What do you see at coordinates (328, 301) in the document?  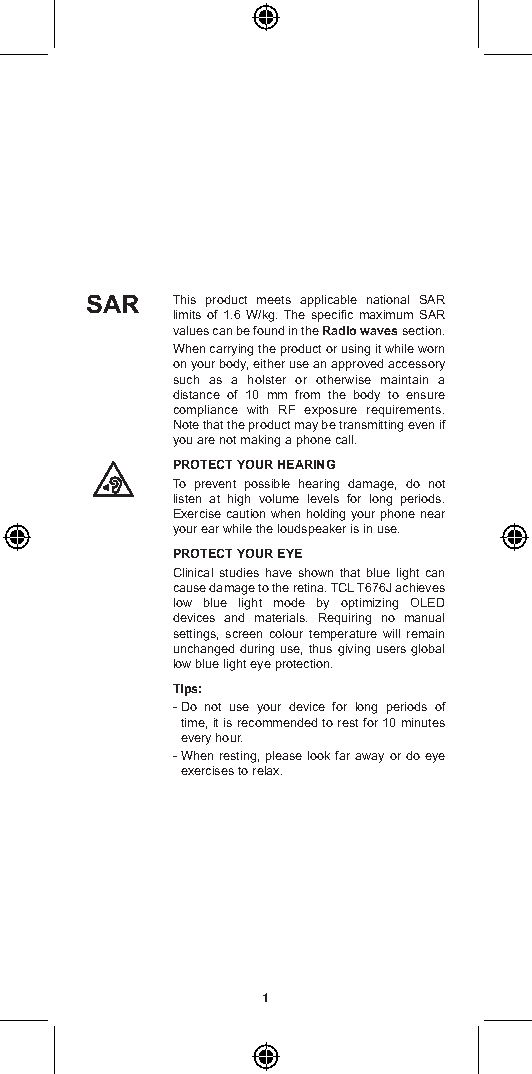 I see `applicable` at bounding box center [328, 301].
